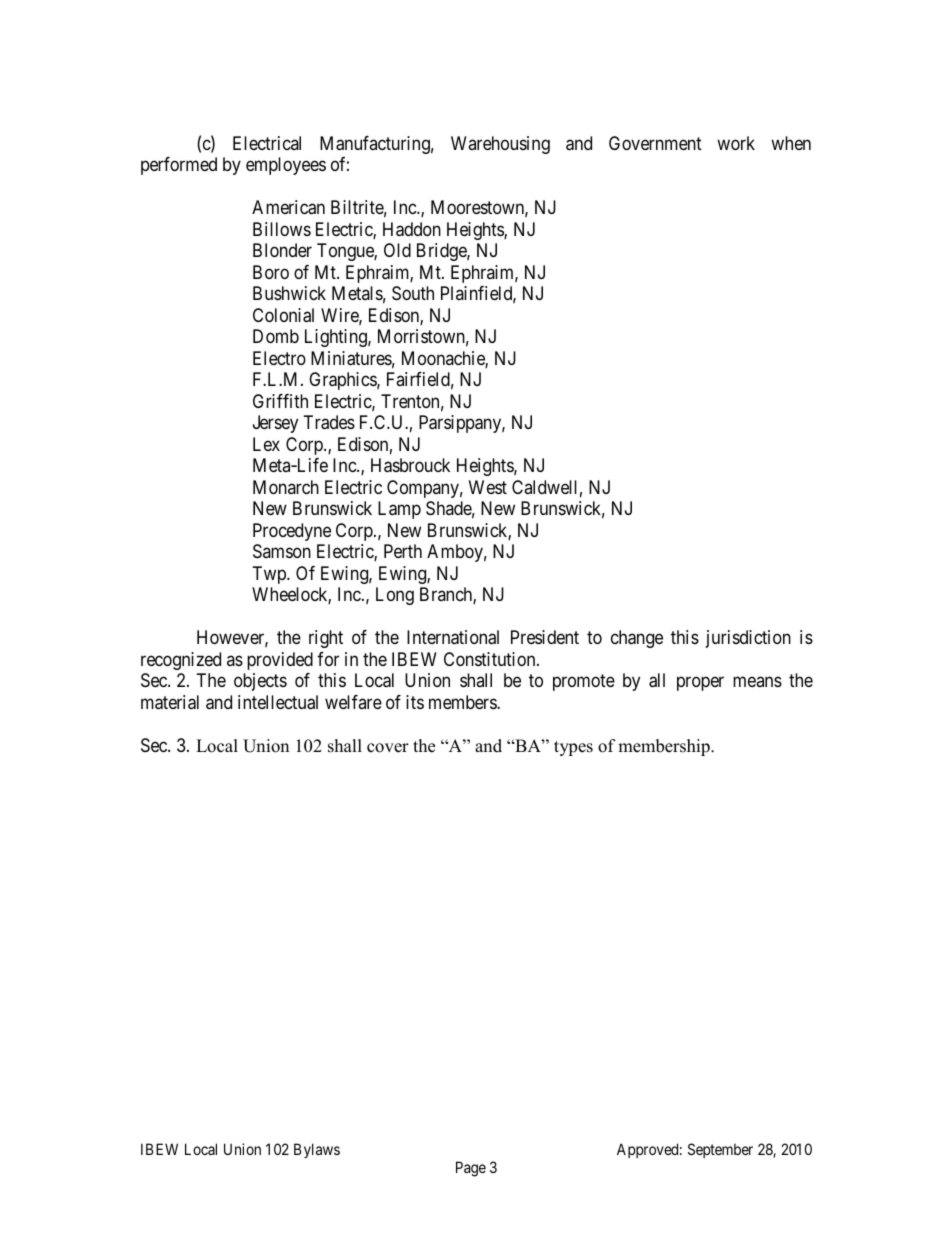 Image resolution: width=952 pixels, height=1233 pixels. Describe the element at coordinates (286, 166) in the document. I see `employees` at that location.
